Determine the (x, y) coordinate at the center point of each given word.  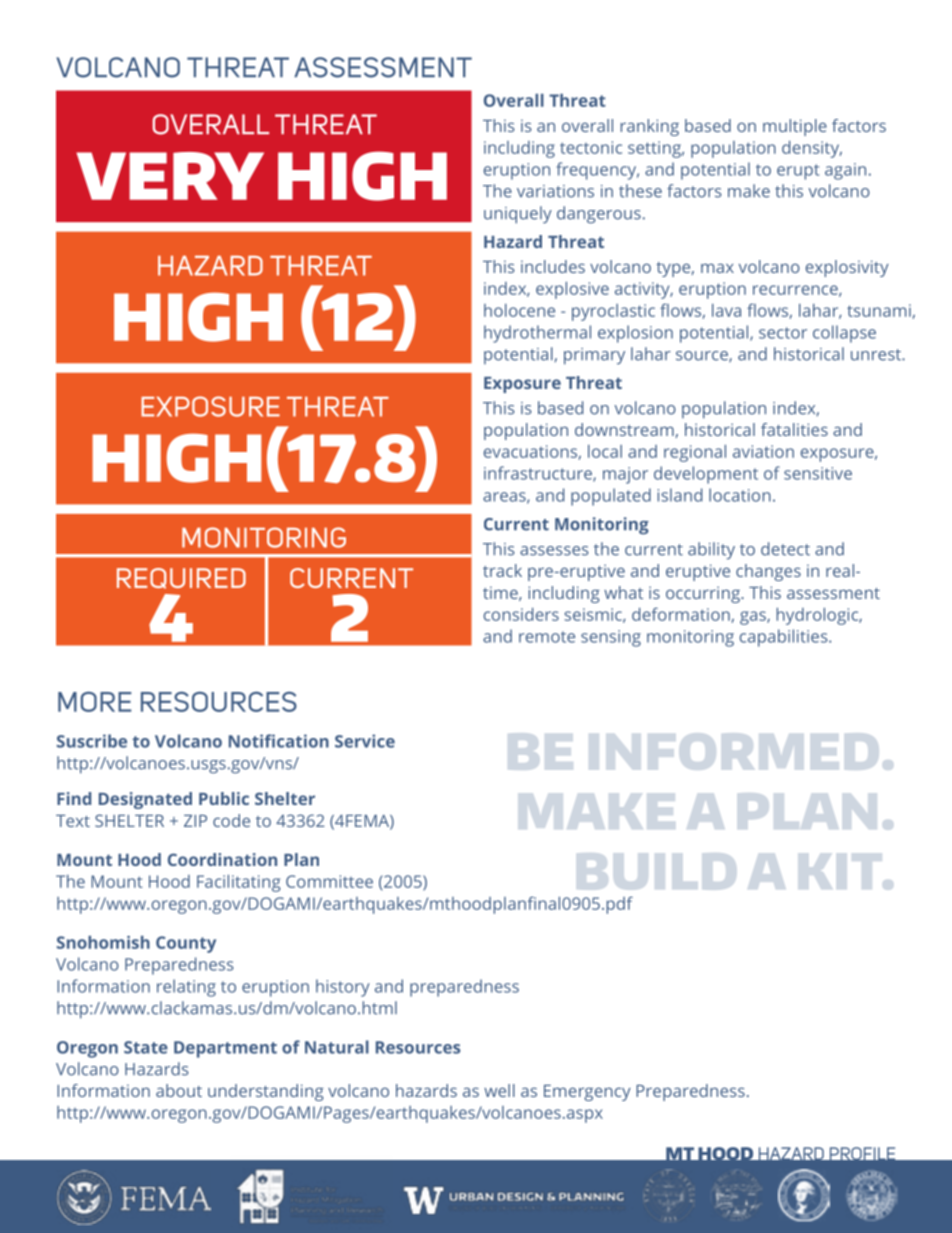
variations (555, 191)
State (146, 1047)
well (499, 1090)
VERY (170, 176)
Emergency (587, 1093)
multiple (795, 127)
